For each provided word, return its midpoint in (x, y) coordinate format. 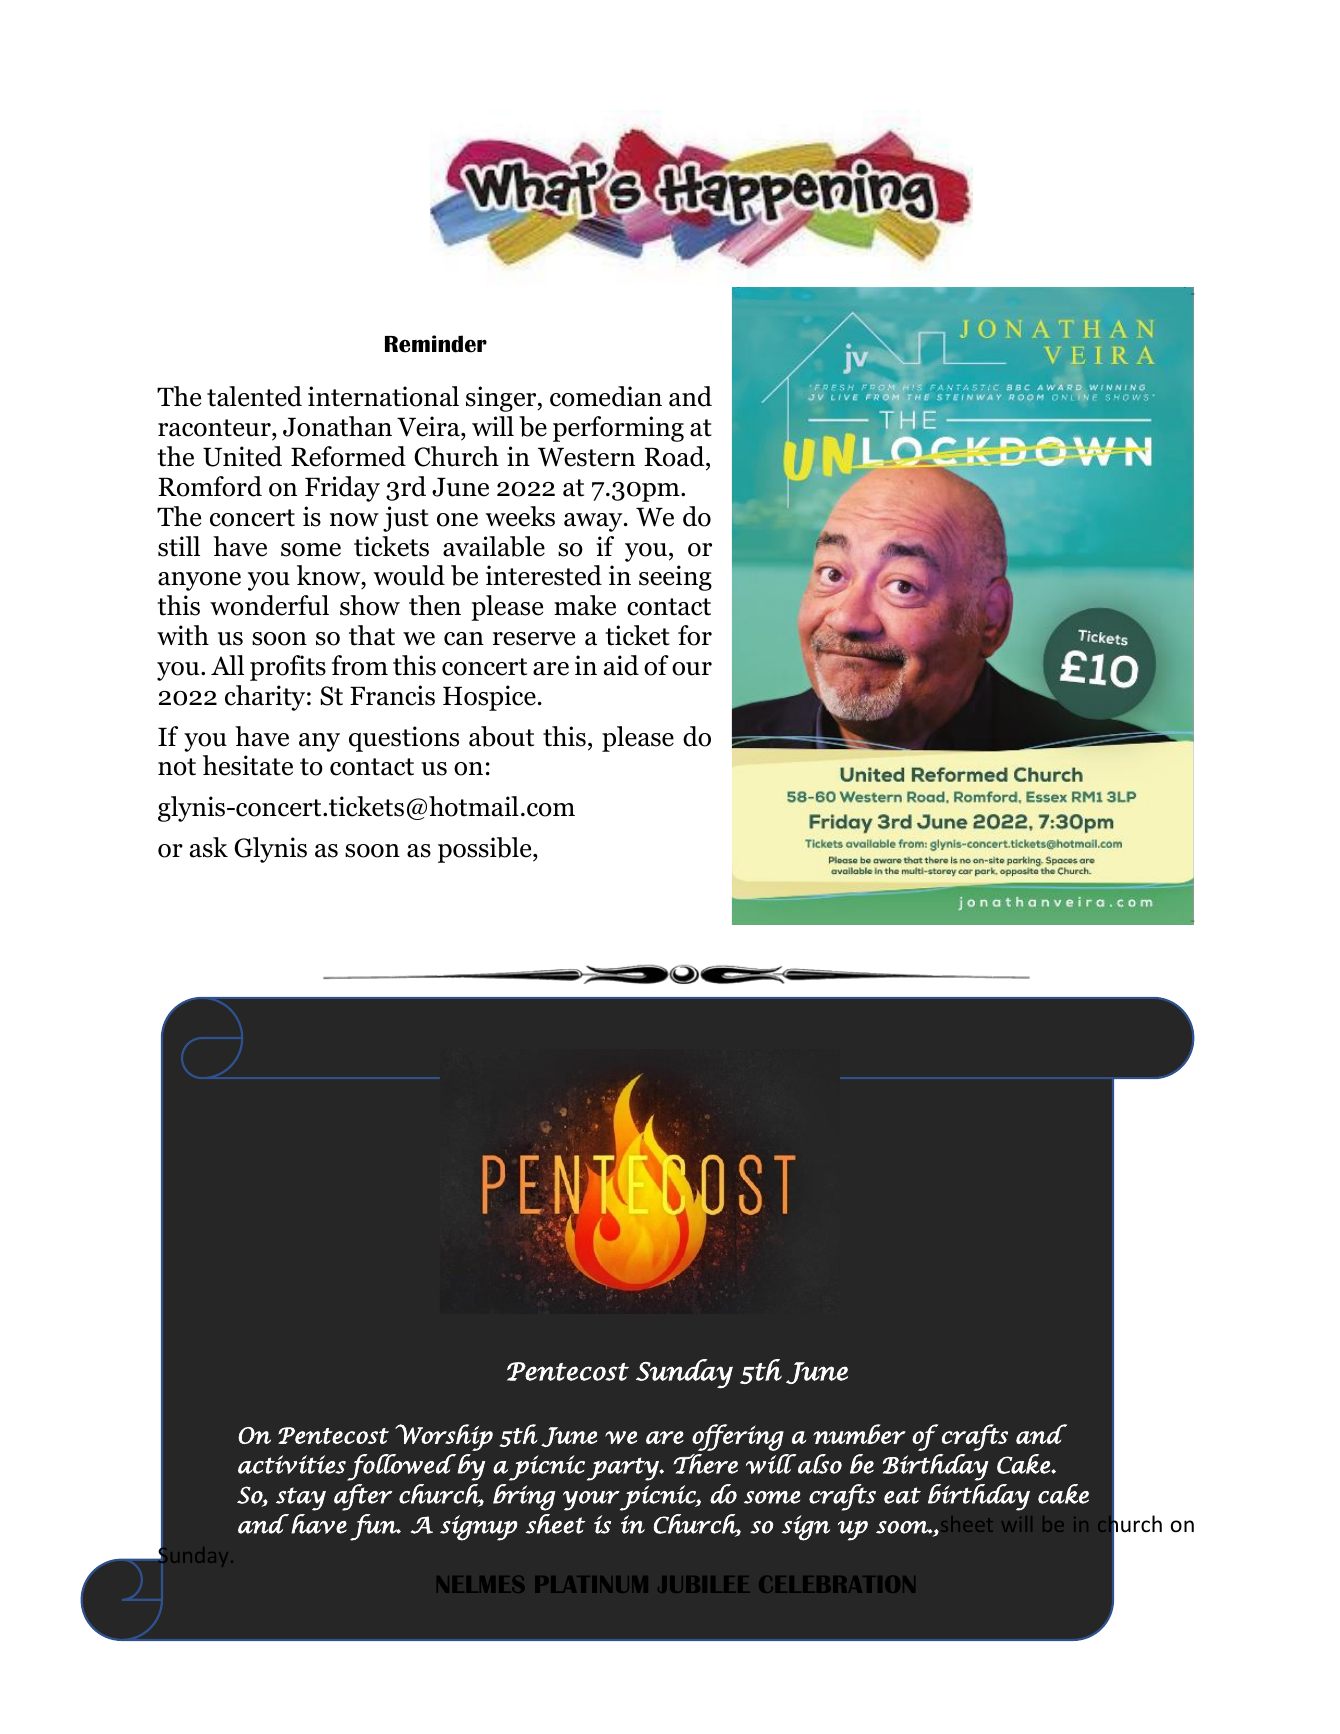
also (819, 1464)
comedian (606, 396)
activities (292, 1464)
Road (675, 456)
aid (621, 665)
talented (254, 396)
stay (301, 1499)
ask (209, 847)
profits (288, 668)
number (859, 1434)
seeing (675, 578)
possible (486, 850)
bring (524, 1497)
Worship (444, 1437)
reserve (534, 639)
